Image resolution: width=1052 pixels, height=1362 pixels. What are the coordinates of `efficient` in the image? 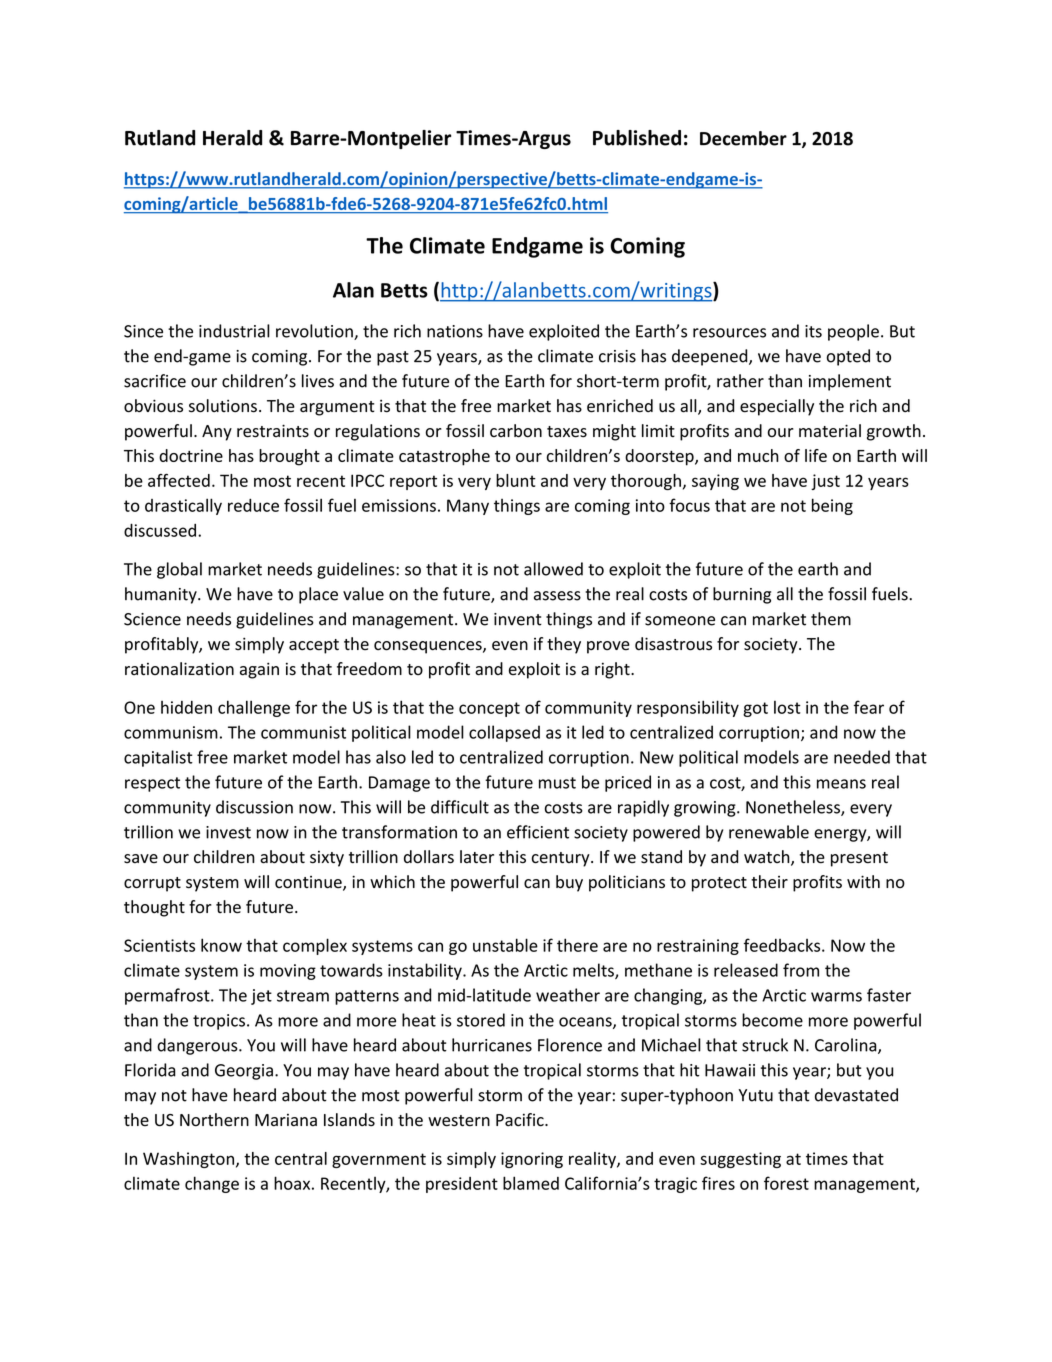 It's located at (538, 832).
